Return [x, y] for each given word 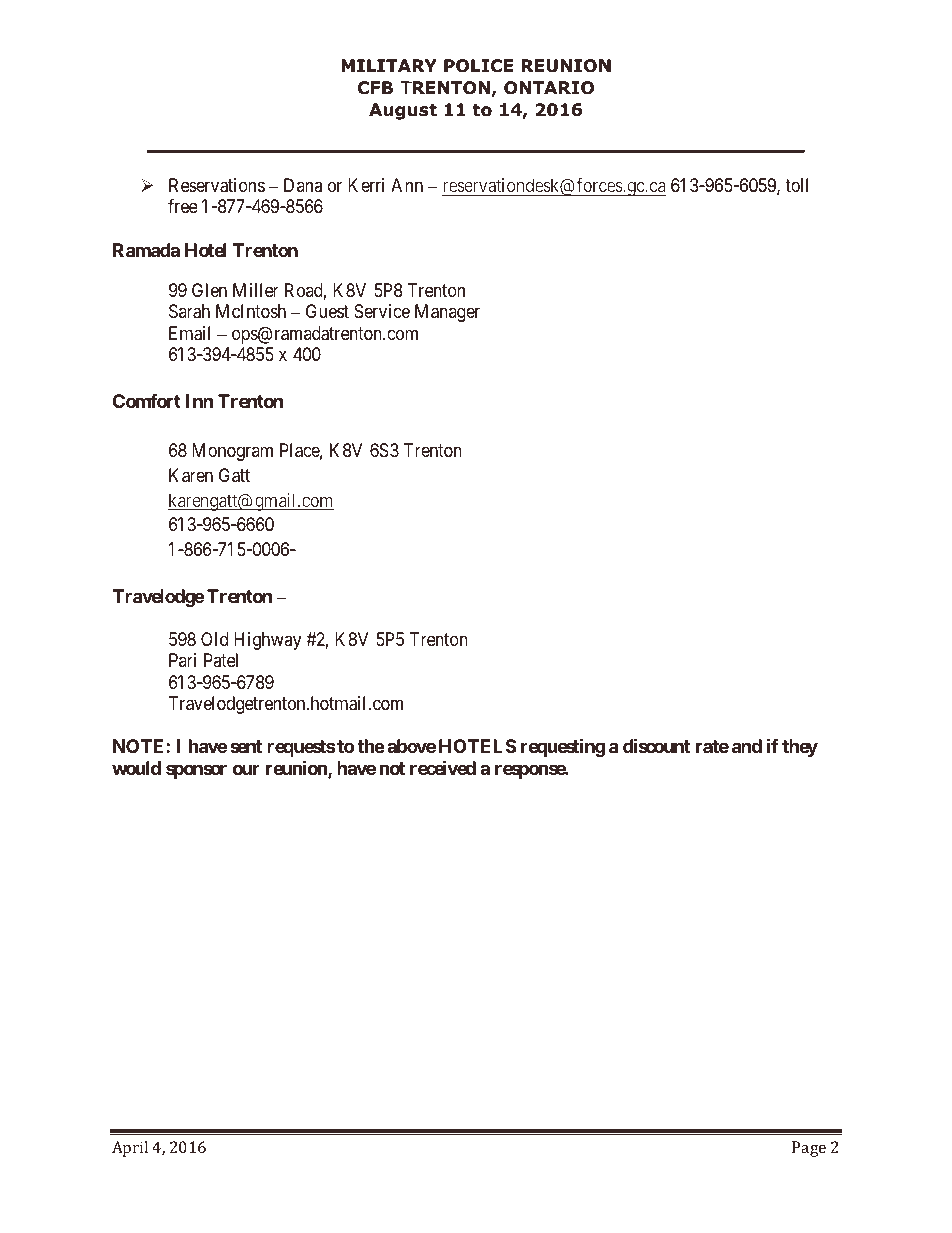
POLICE [478, 66]
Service [382, 311]
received [443, 767]
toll [796, 185]
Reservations [217, 185]
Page [809, 1149]
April [130, 1149]
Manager [447, 313]
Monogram [232, 452]
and [747, 746]
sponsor [196, 771]
